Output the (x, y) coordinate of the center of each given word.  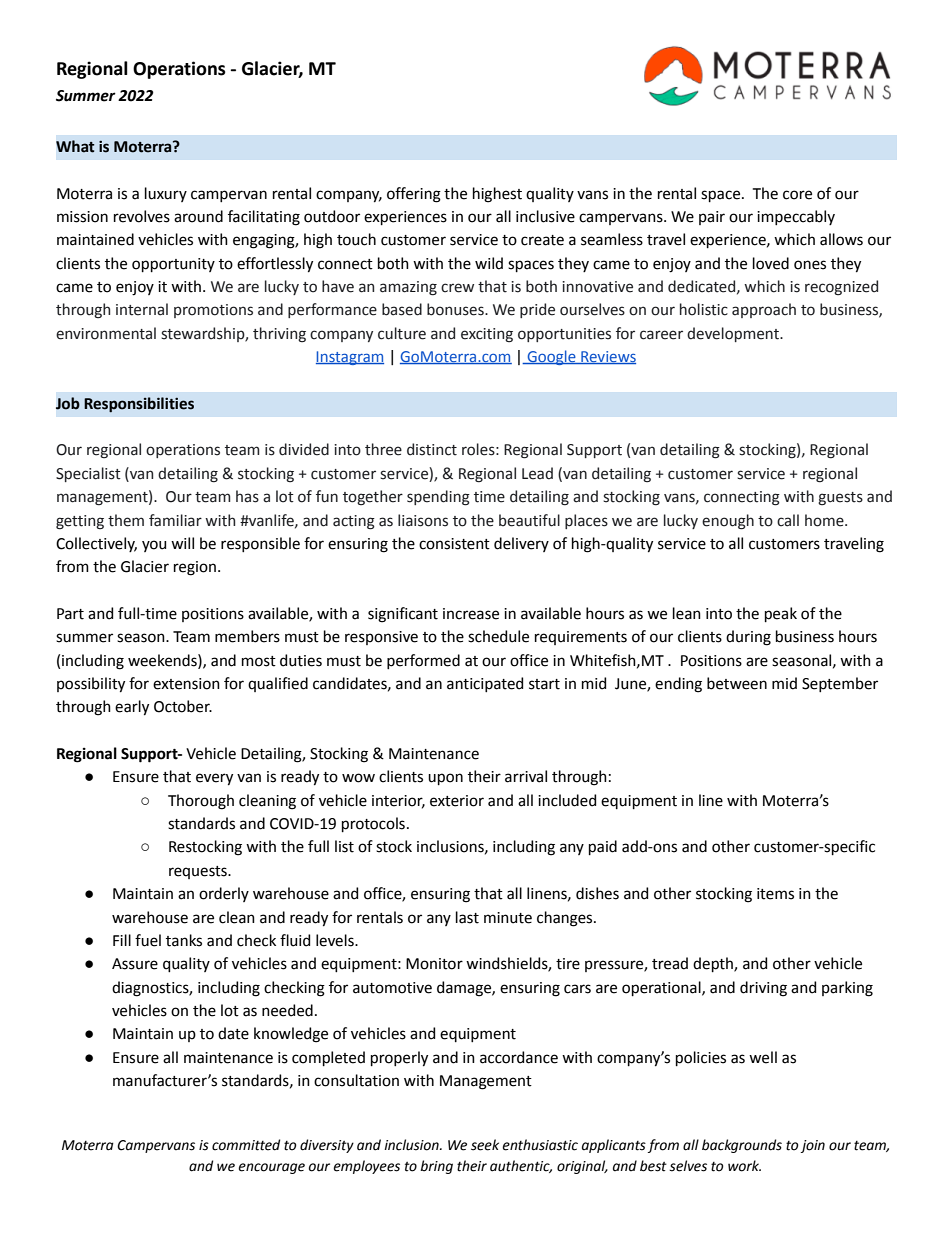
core (797, 195)
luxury (166, 194)
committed (246, 1145)
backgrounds (742, 1146)
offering (414, 195)
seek (485, 1145)
